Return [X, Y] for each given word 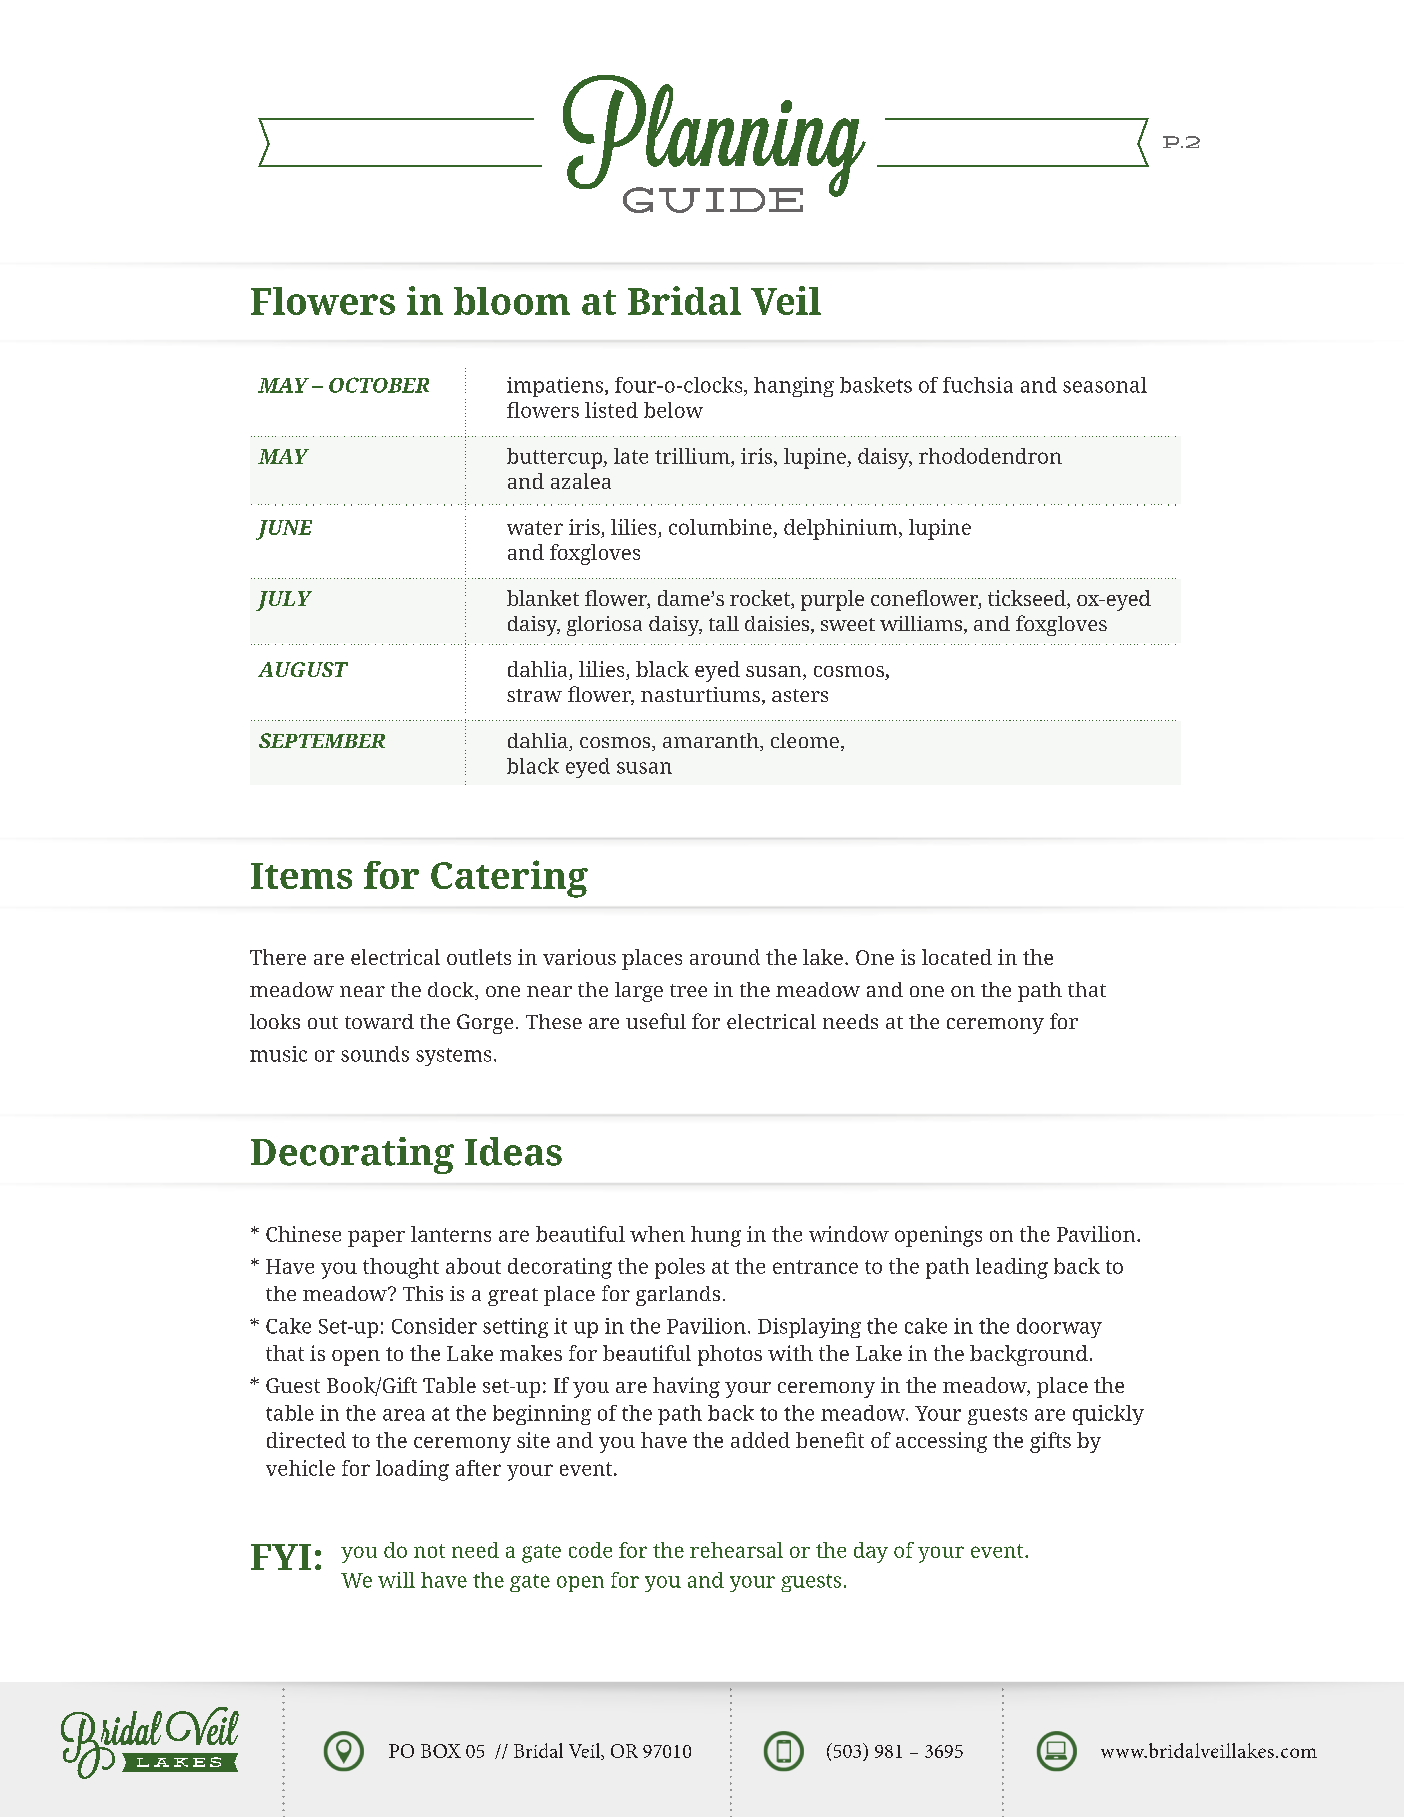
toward [379, 1021]
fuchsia [978, 385]
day [871, 1552]
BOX [441, 1751]
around [725, 957]
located [957, 957]
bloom [512, 301]
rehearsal [736, 1550]
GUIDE [713, 200]
